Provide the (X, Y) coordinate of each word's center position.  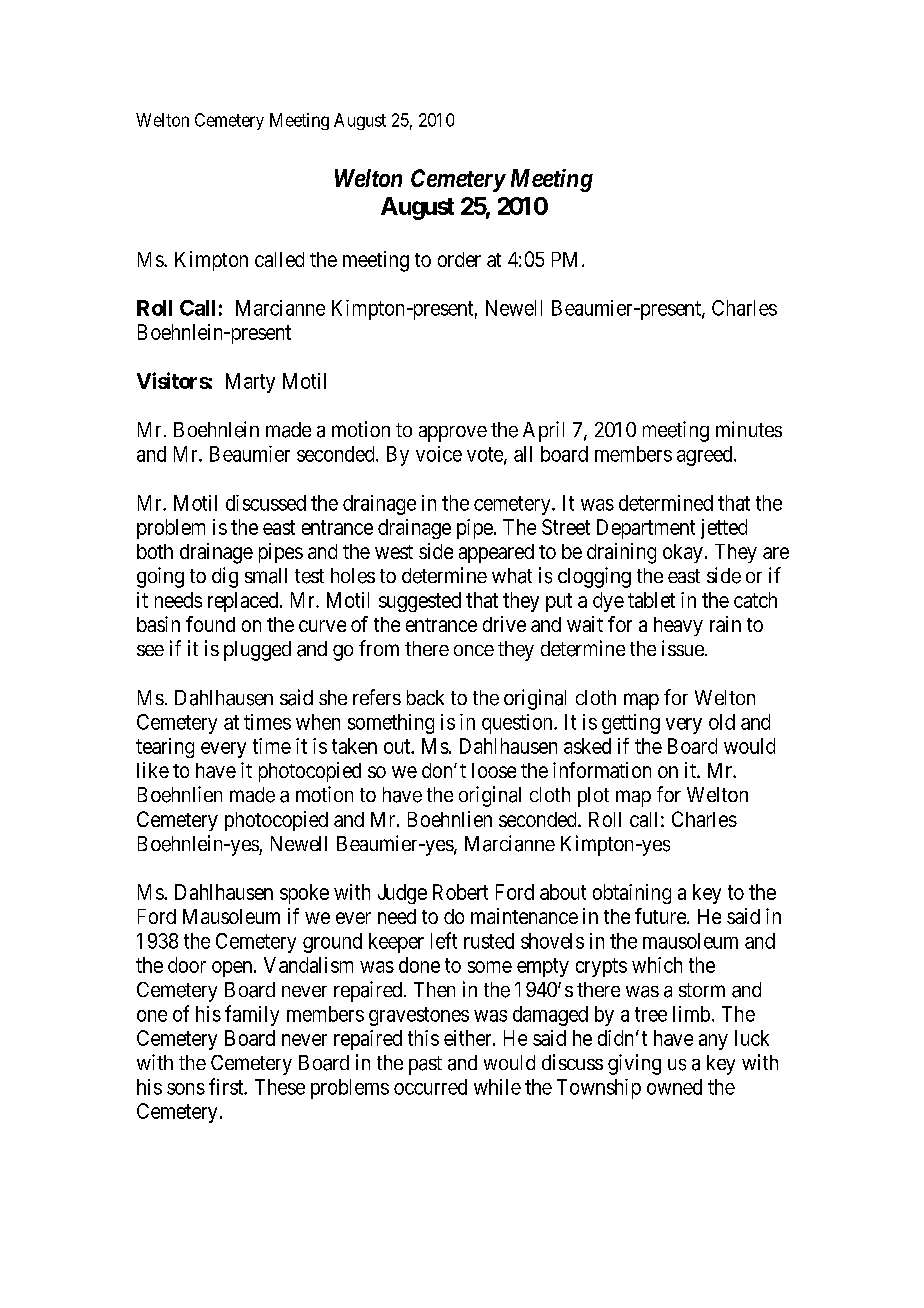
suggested (420, 602)
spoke (304, 894)
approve (453, 434)
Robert (460, 892)
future (661, 916)
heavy (678, 626)
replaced (244, 602)
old (722, 722)
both (155, 551)
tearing (165, 748)
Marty (250, 383)
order (459, 259)
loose (494, 770)
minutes (749, 429)
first (227, 1086)
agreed (706, 456)
